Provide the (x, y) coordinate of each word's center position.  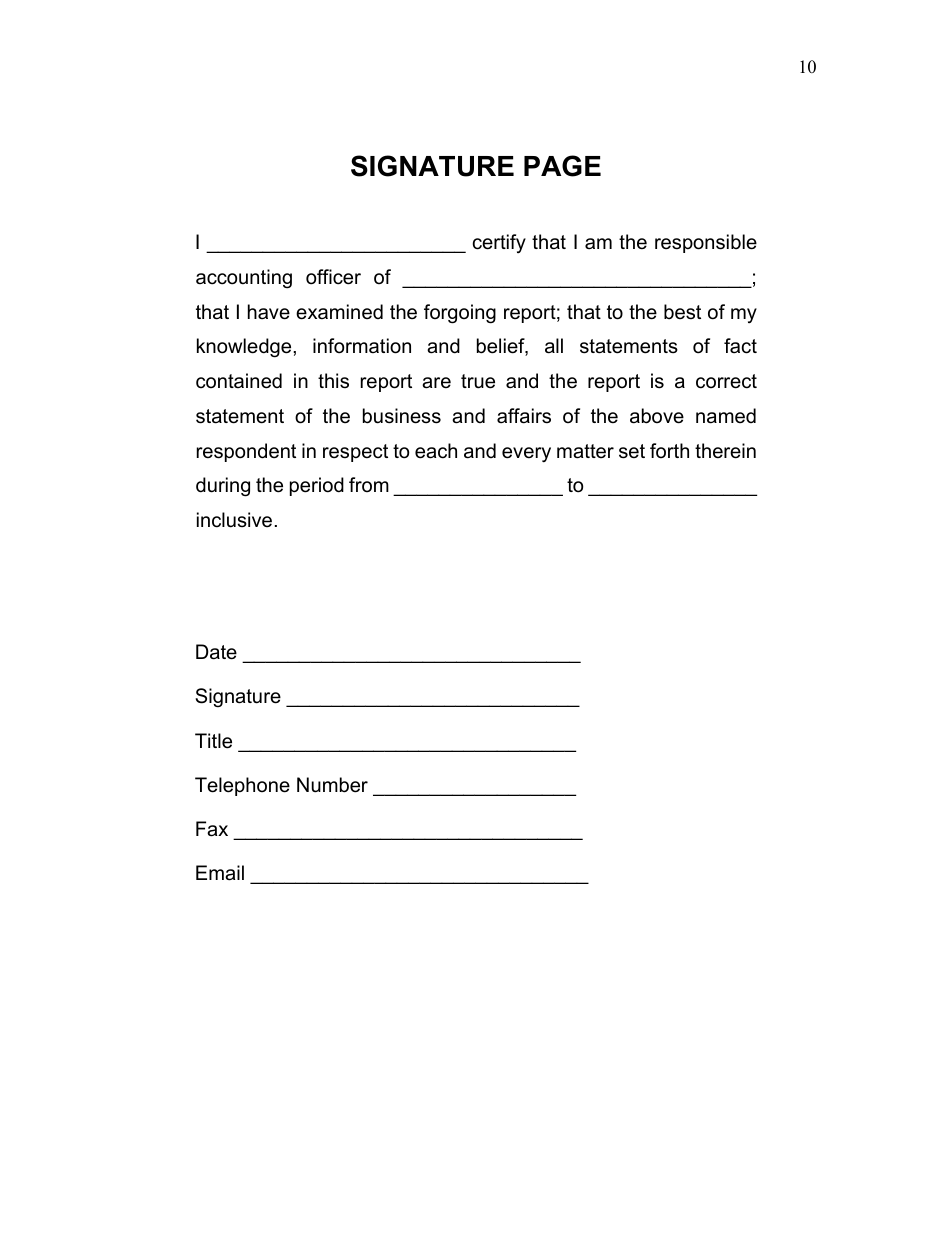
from (369, 484)
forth (669, 450)
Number (332, 785)
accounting (244, 279)
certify (499, 243)
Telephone (242, 786)
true (478, 381)
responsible (706, 243)
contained (239, 381)
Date (216, 652)
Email (220, 873)
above (657, 416)
